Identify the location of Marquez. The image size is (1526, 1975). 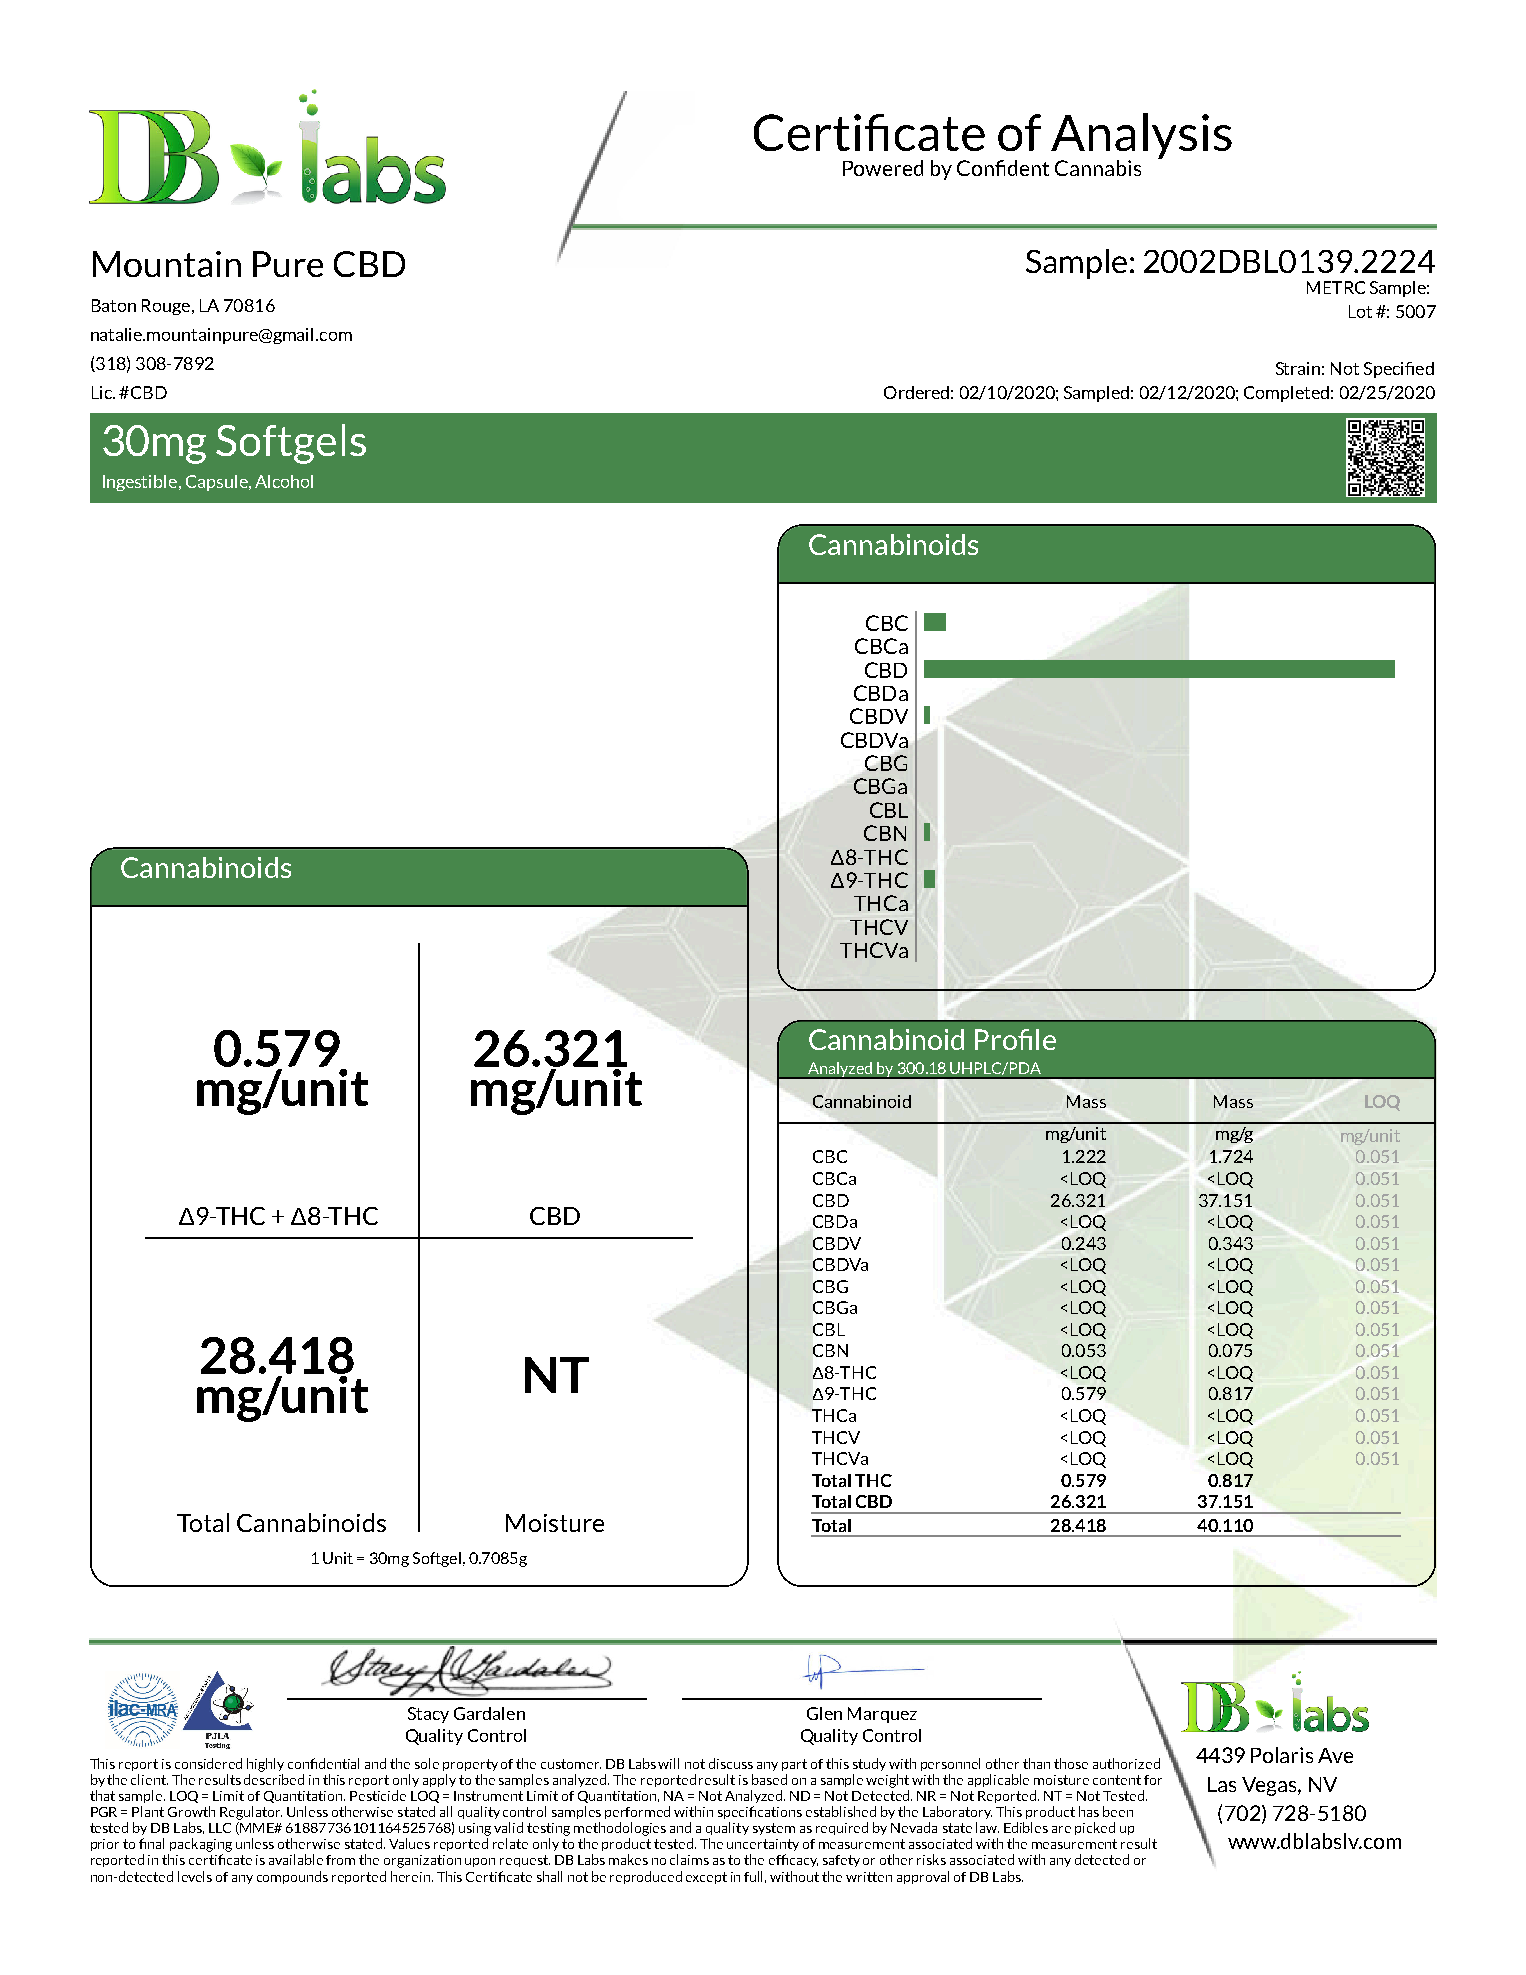
(882, 1715).
